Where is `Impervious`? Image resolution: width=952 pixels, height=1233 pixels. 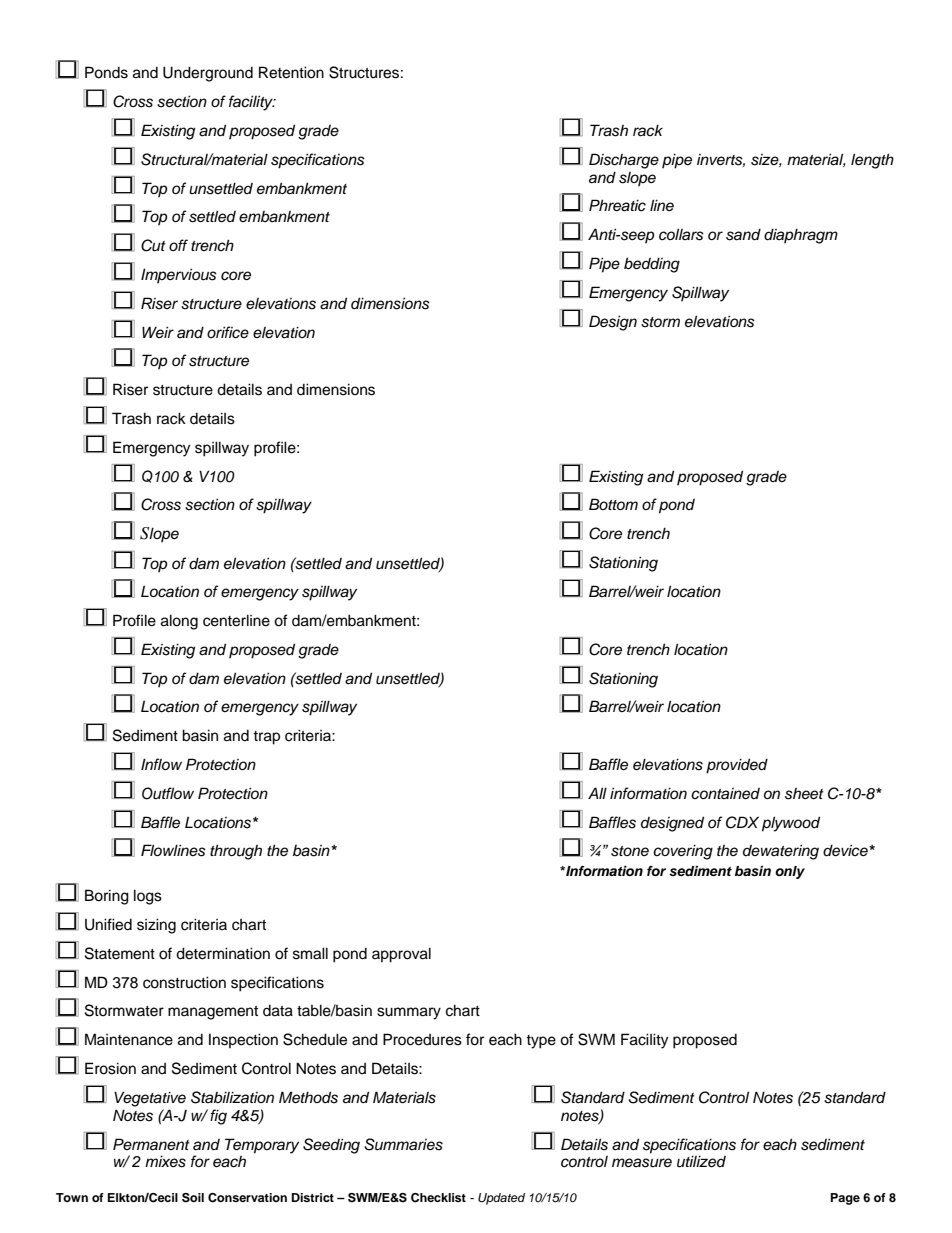
Impervious is located at coordinates (179, 275).
